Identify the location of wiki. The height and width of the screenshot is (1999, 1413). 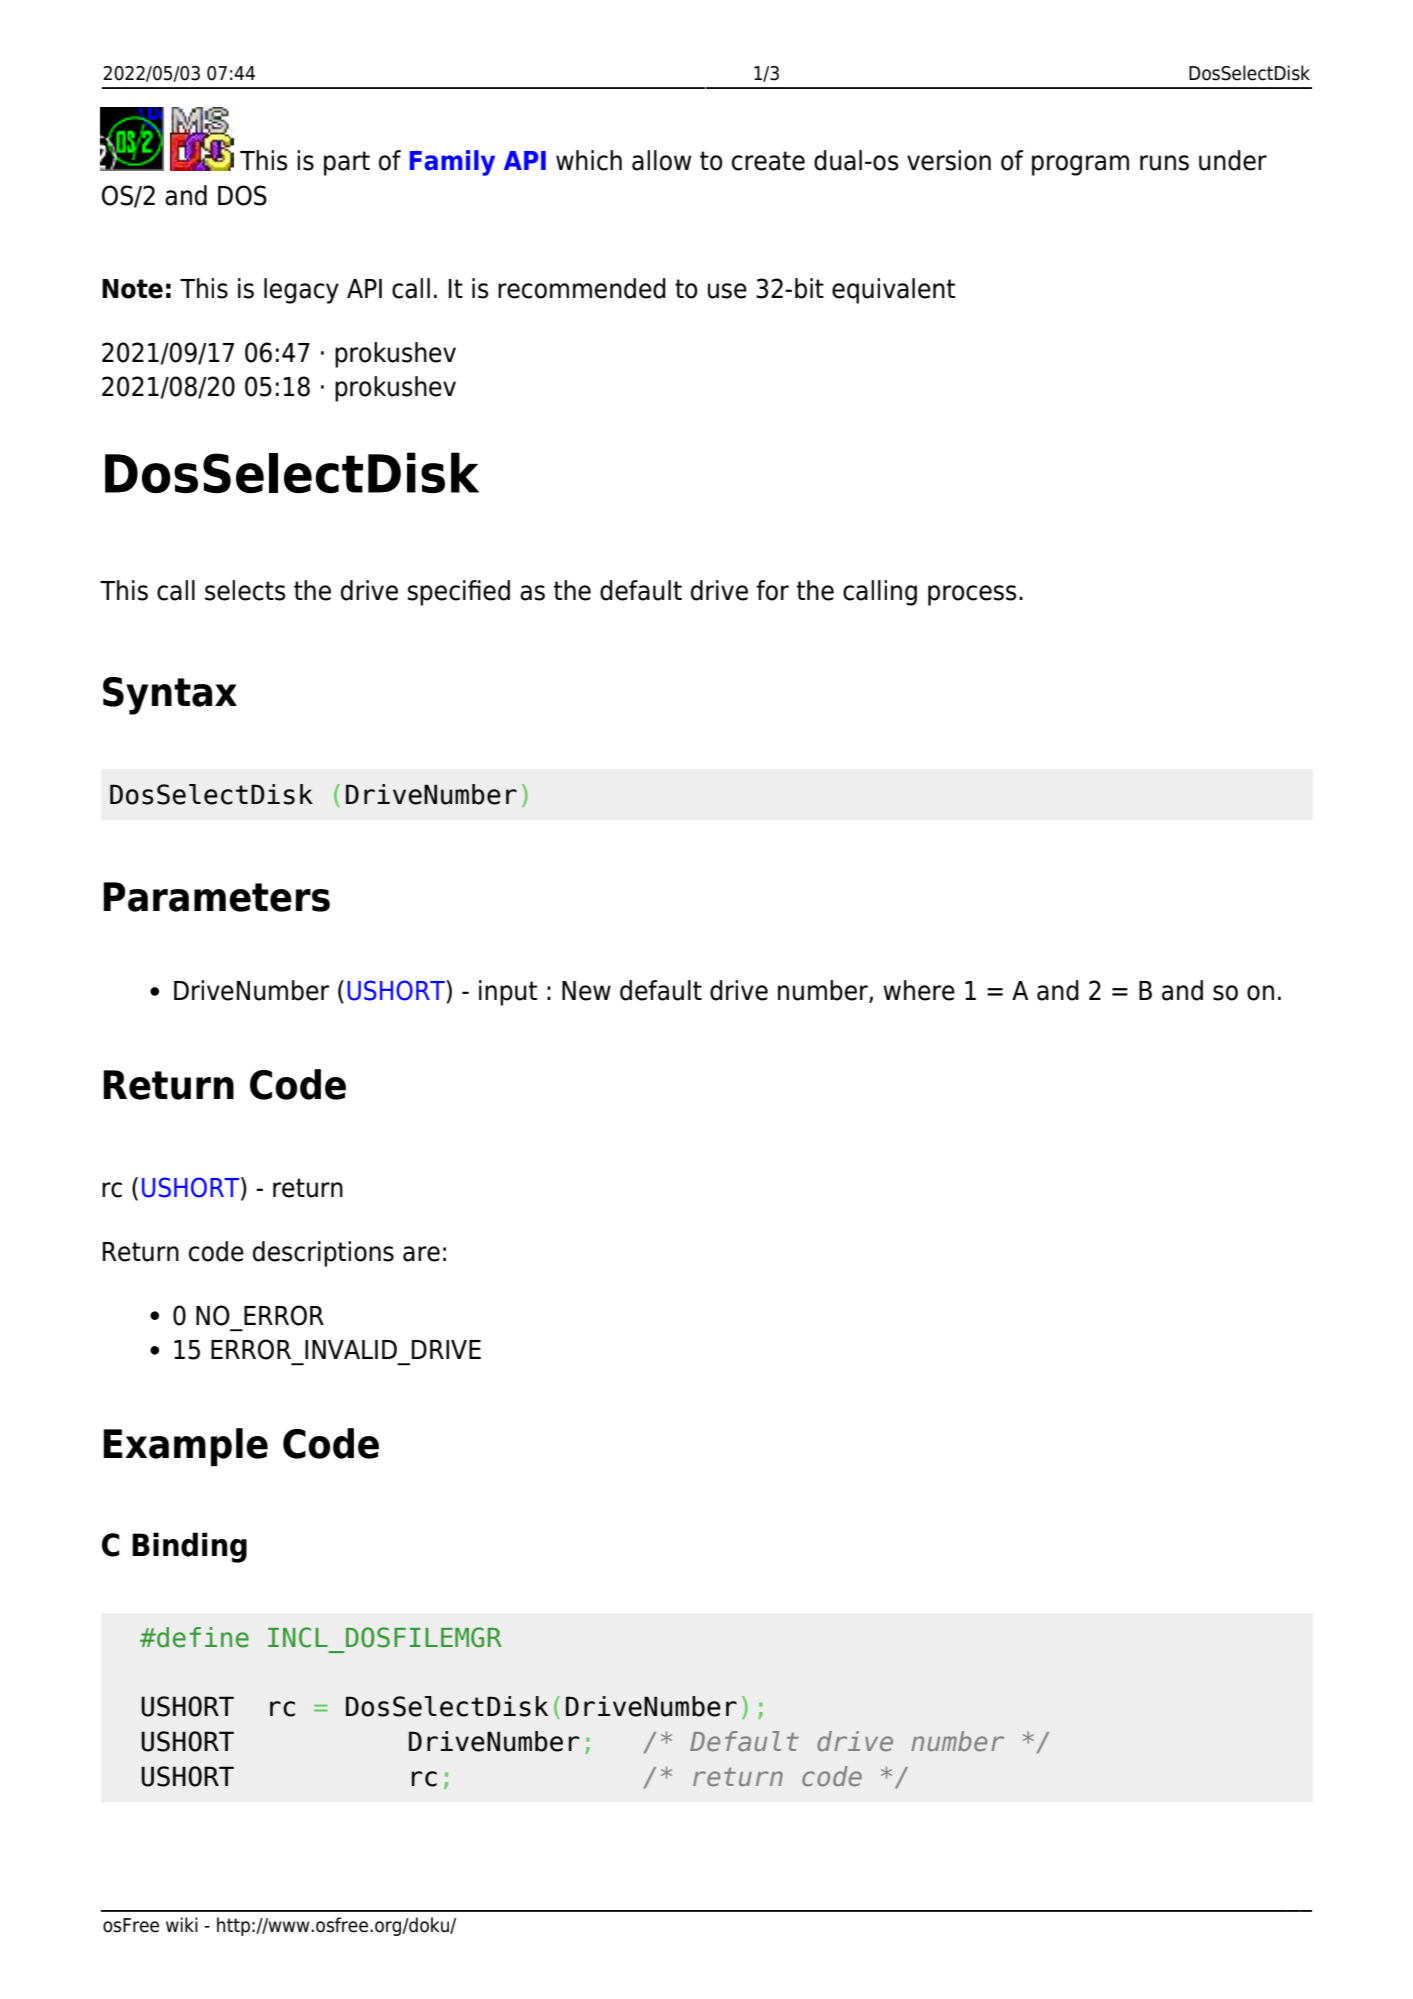
(182, 1924).
